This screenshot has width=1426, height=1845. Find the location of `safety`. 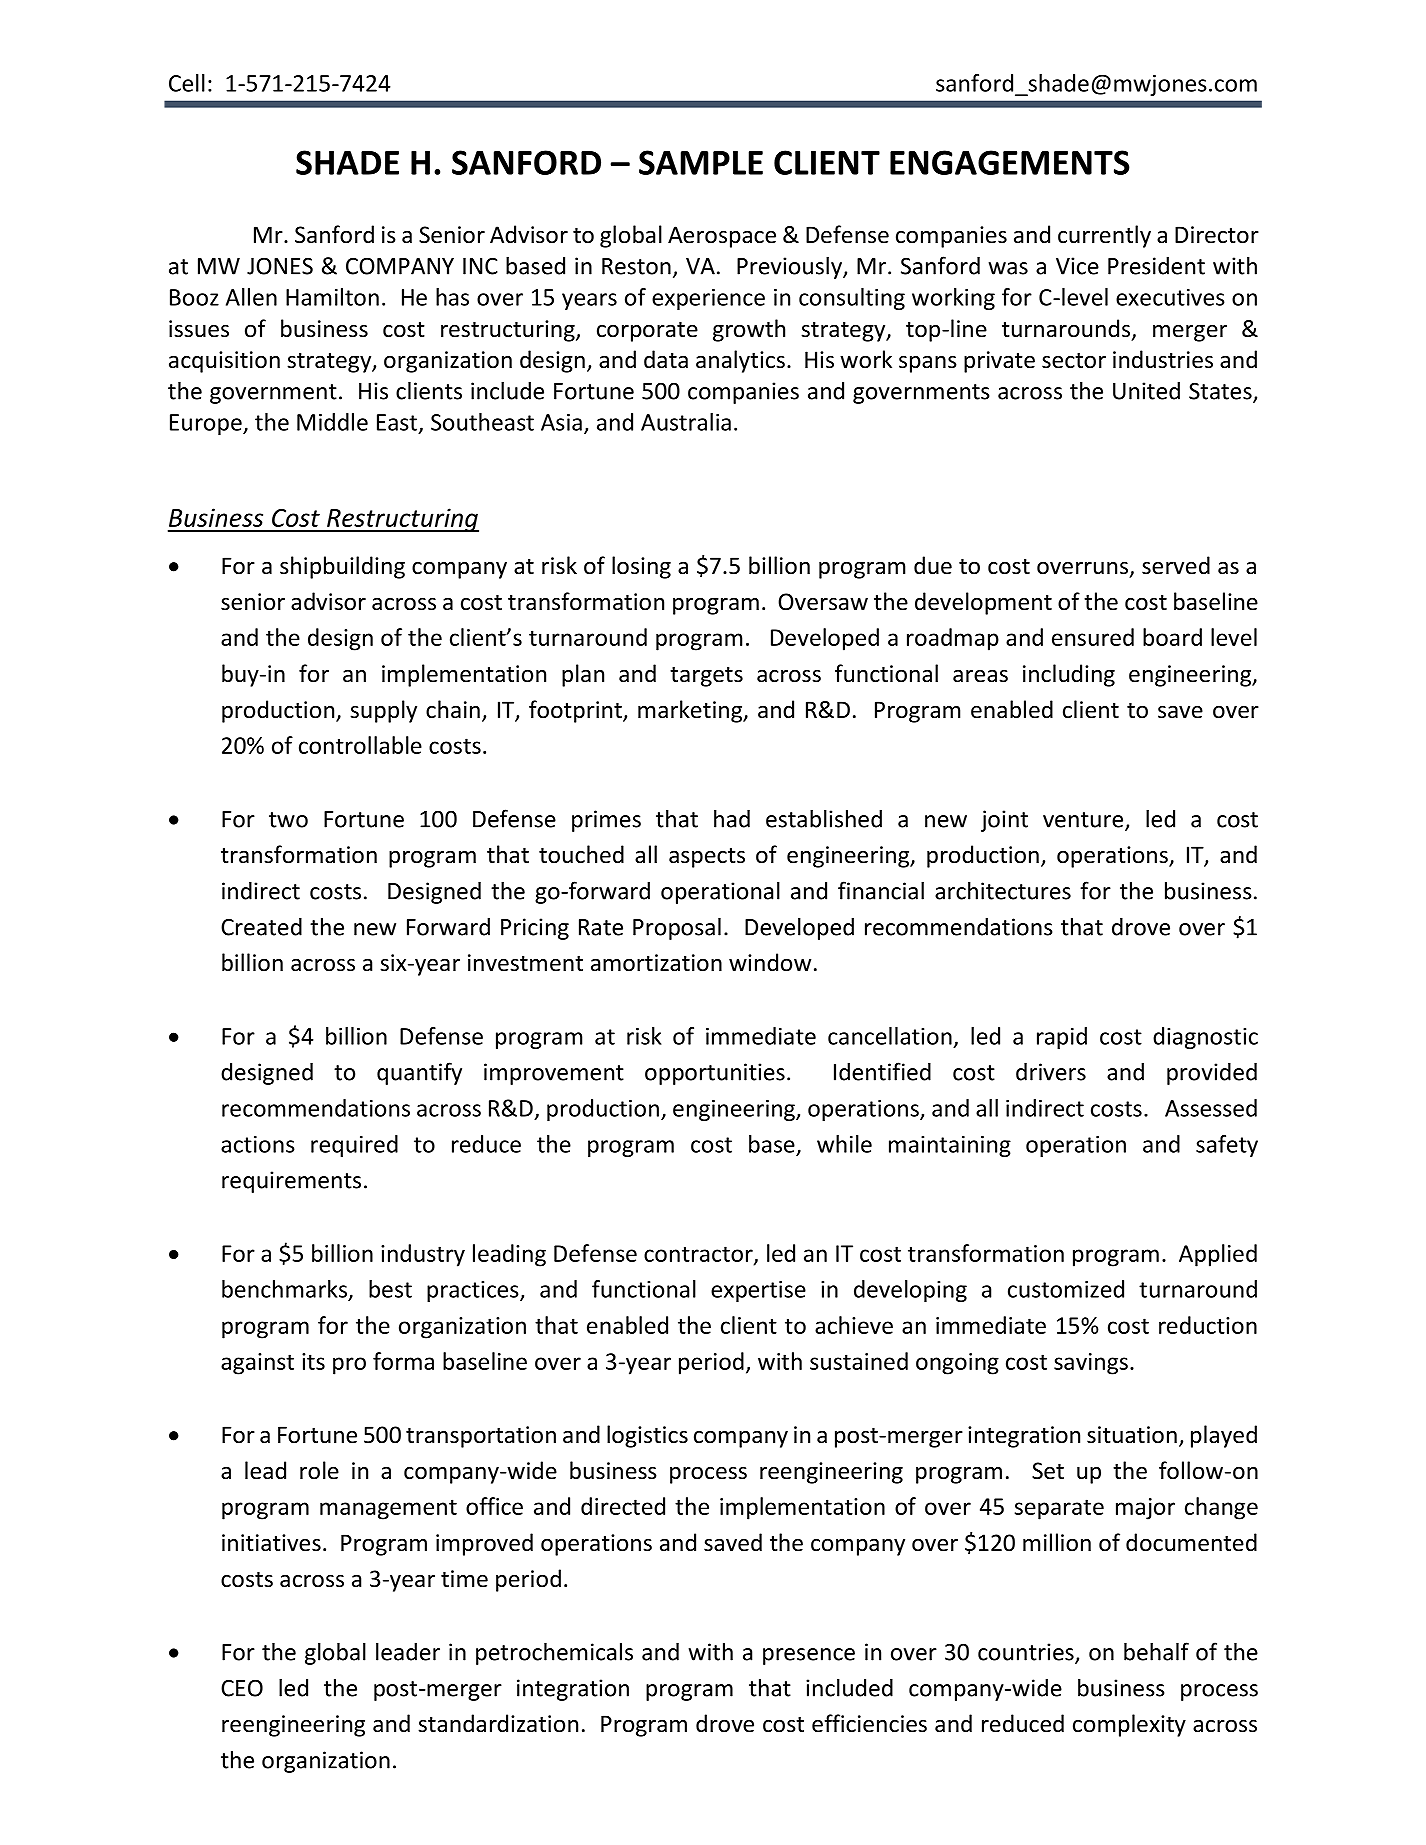

safety is located at coordinates (1227, 1146).
